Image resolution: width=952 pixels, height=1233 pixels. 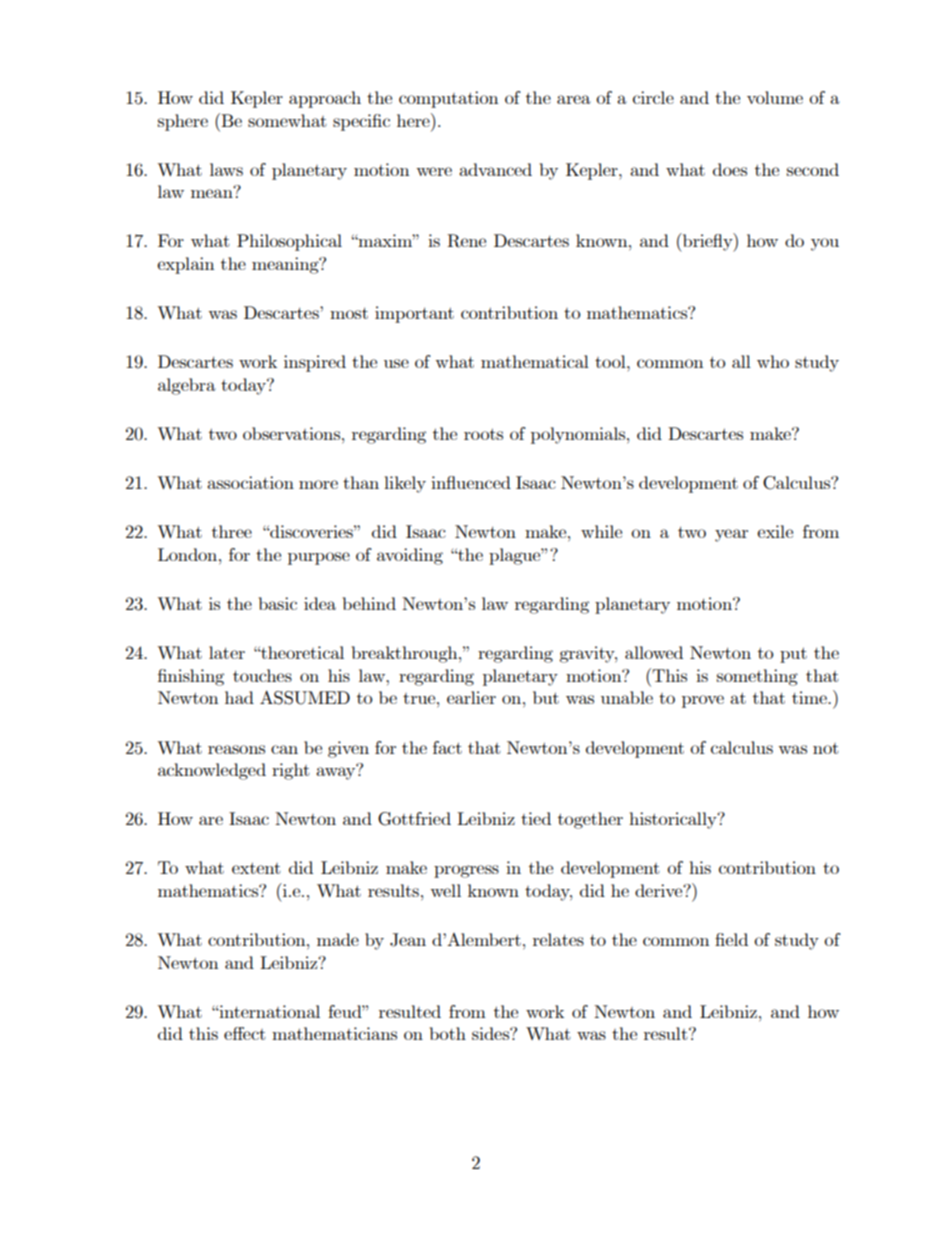 I want to click on advanced, so click(x=495, y=169).
